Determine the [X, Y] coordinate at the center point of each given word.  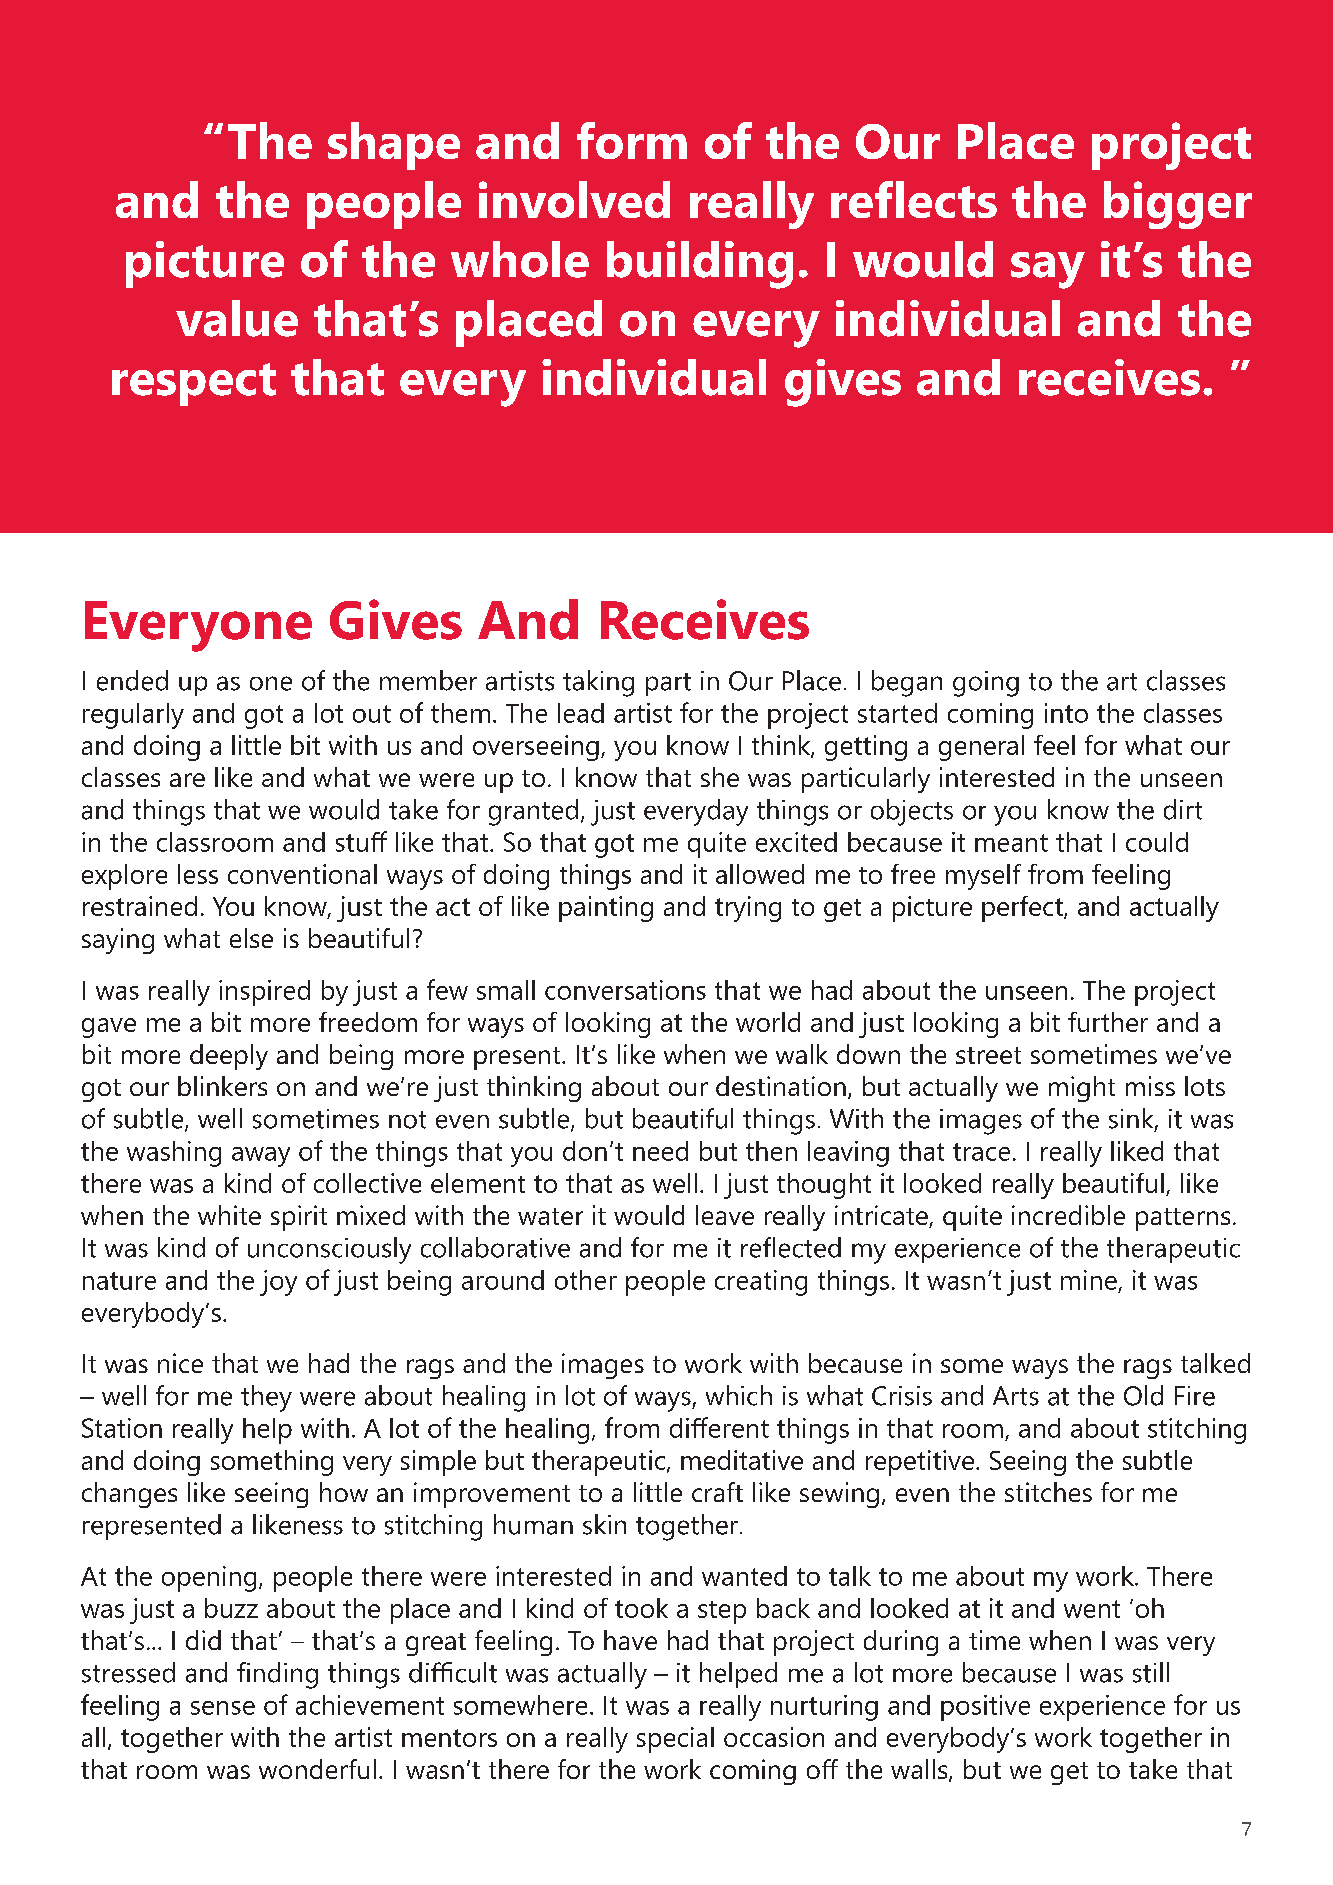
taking [598, 683]
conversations [625, 990]
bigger [1178, 205]
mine [1089, 1280]
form [632, 140]
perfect [1023, 909]
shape [394, 146]
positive [985, 1708]
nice [180, 1363]
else [251, 938]
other [586, 1280]
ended [132, 680]
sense [223, 1708]
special [675, 1740]
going [986, 684]
